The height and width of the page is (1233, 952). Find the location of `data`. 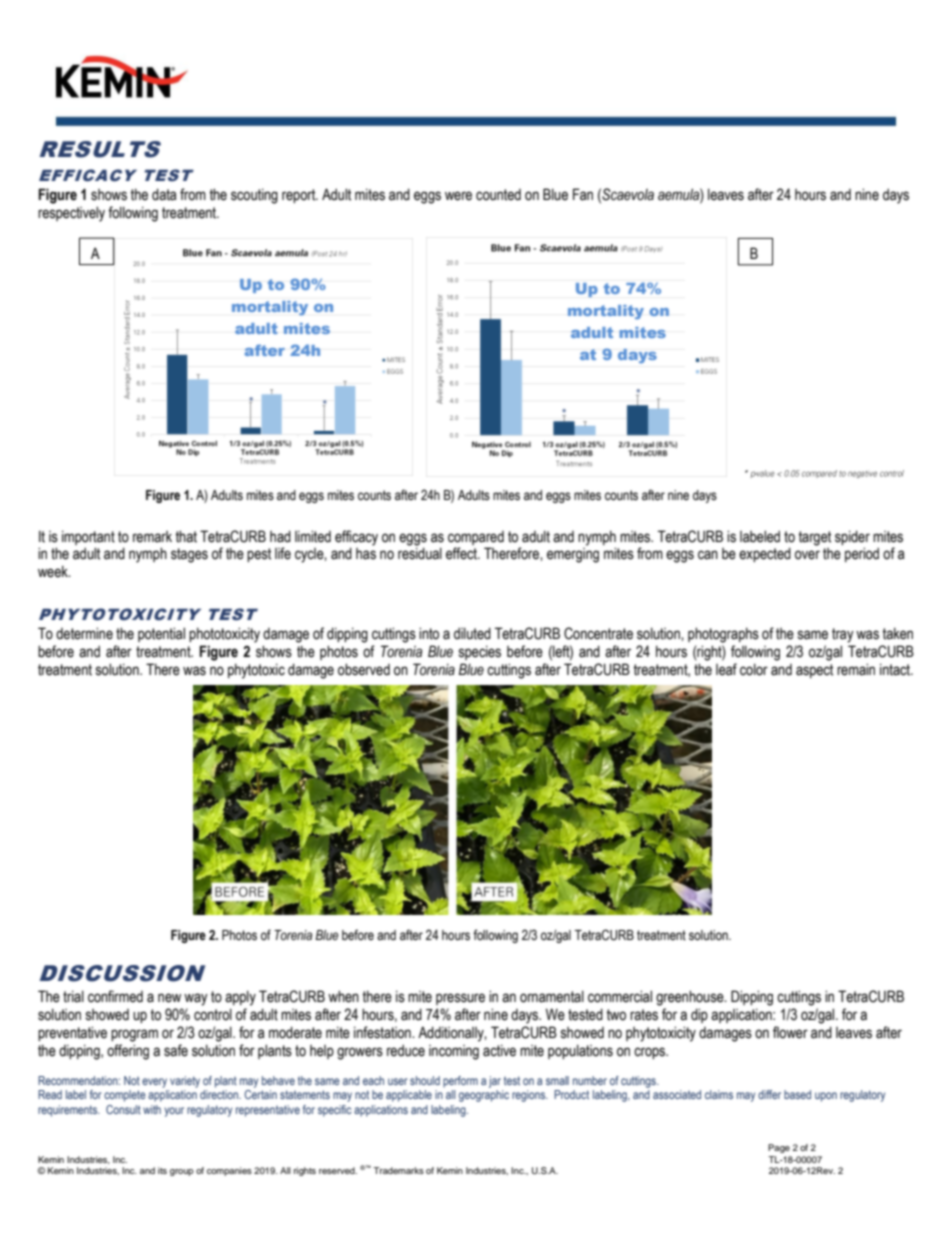

data is located at coordinates (164, 194).
